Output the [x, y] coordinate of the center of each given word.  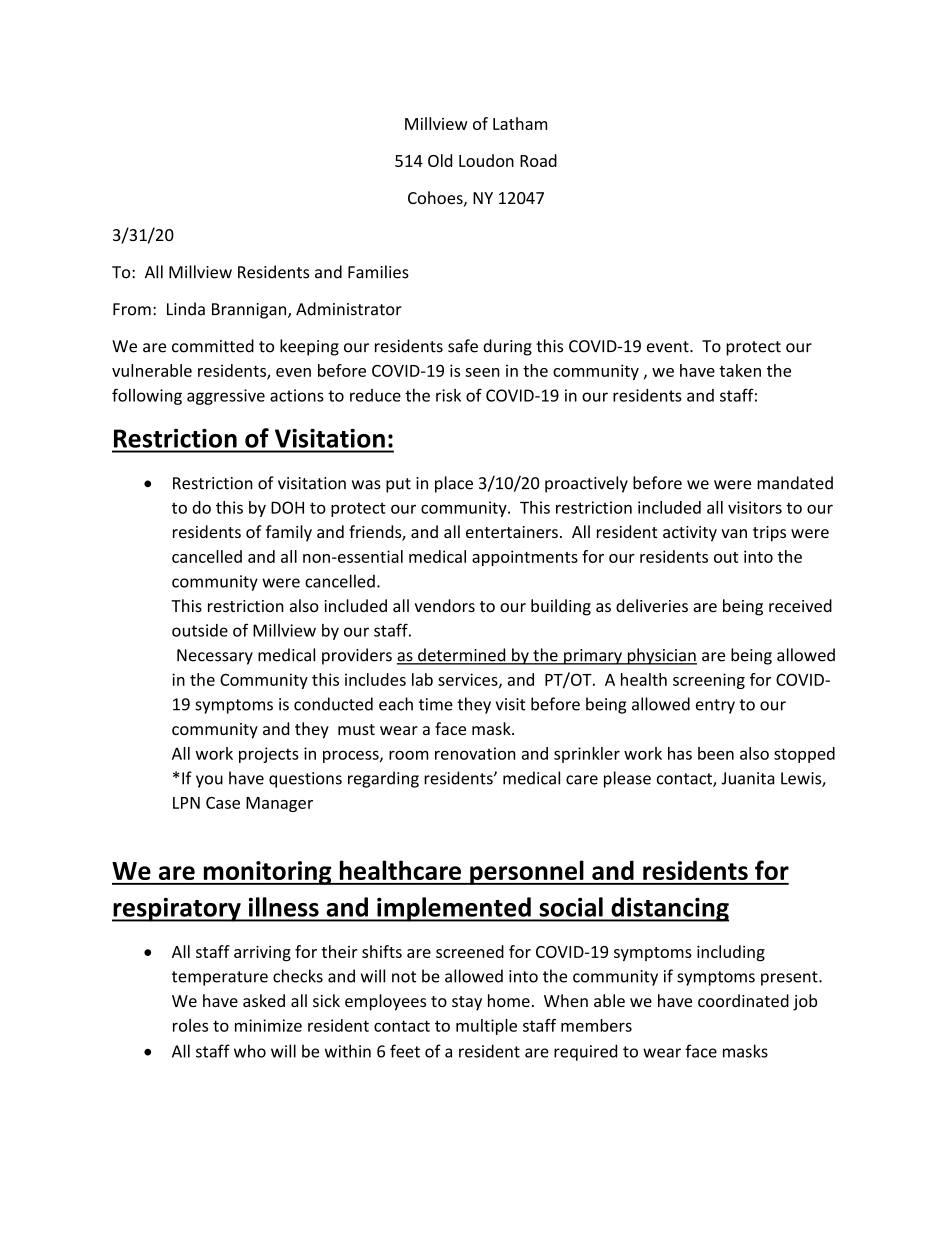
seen [482, 372]
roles [190, 1025]
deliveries [652, 605]
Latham [520, 123]
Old [440, 160]
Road [538, 160]
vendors [445, 605]
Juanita [748, 778]
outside [200, 630]
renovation [475, 753]
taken [740, 370]
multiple [486, 1027]
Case [223, 803]
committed [213, 346]
